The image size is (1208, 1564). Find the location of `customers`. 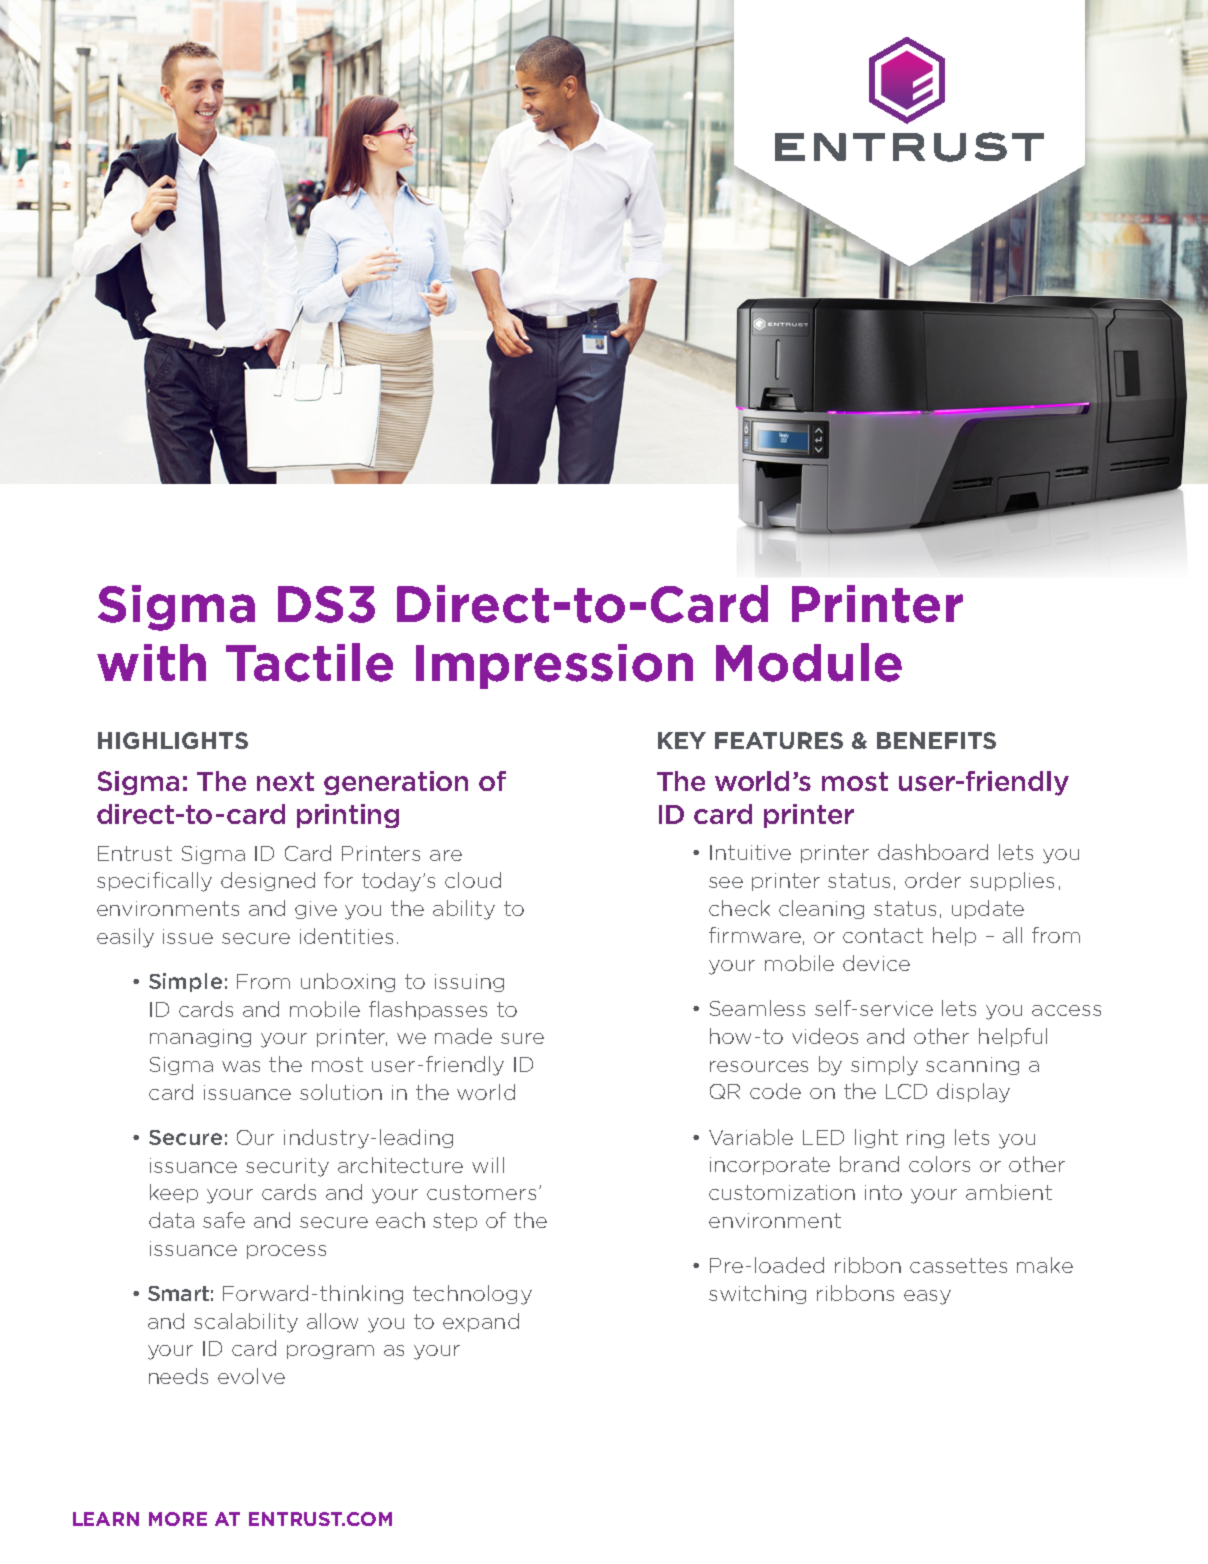

customers is located at coordinates (481, 1192).
